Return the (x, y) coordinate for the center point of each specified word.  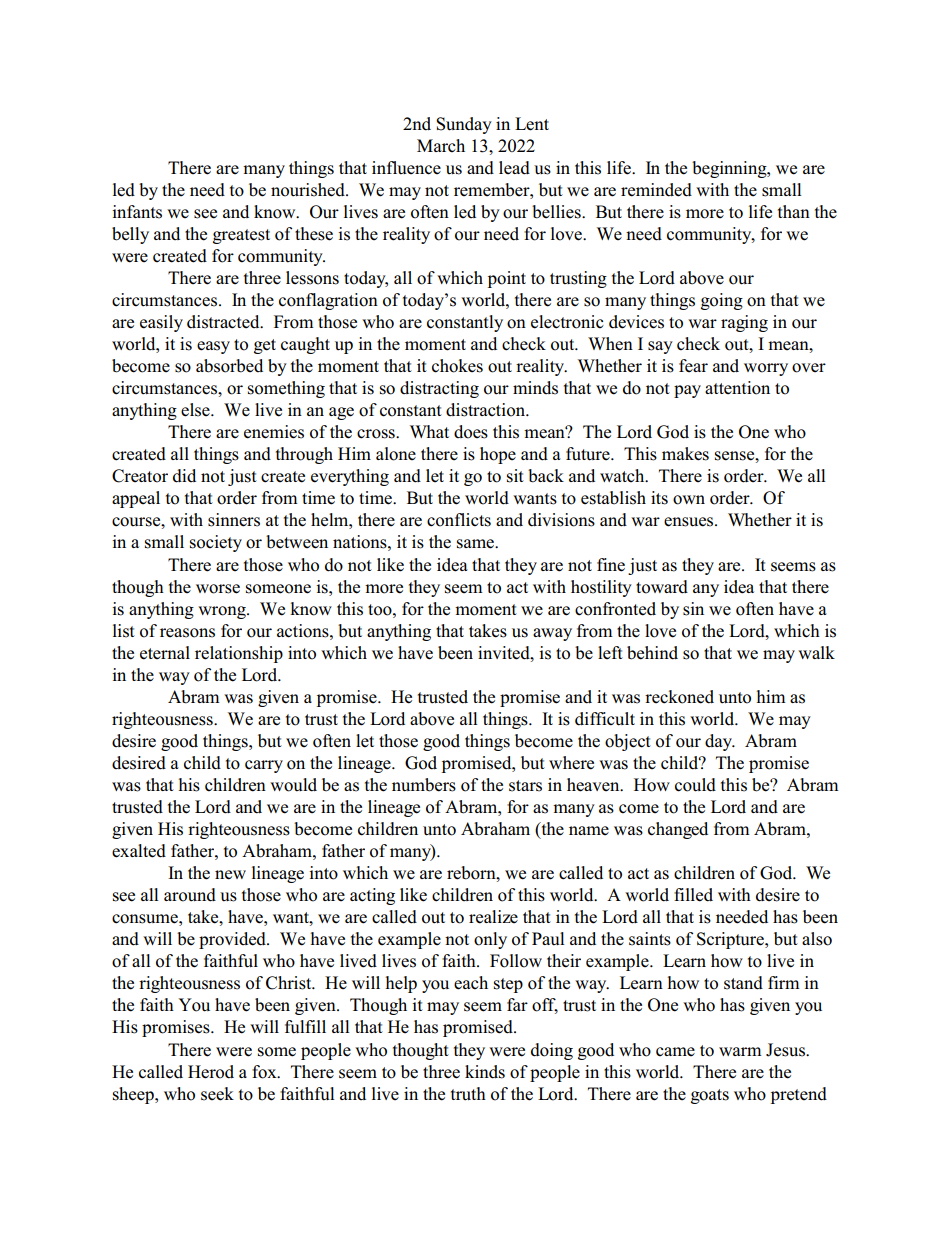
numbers (424, 785)
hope (498, 455)
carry (264, 766)
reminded (656, 190)
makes (685, 454)
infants (137, 212)
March (441, 146)
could (695, 785)
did (184, 476)
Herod (211, 1072)
